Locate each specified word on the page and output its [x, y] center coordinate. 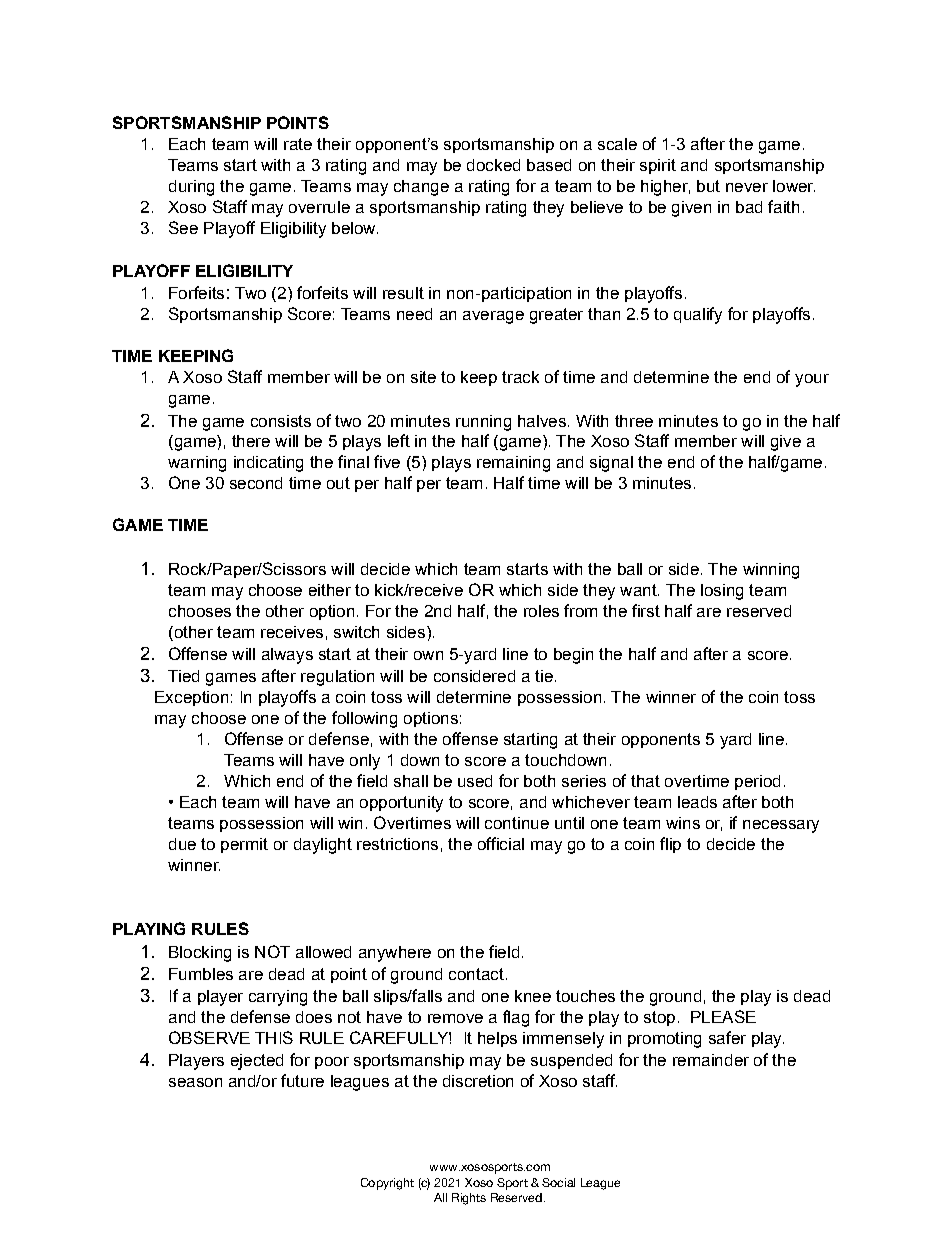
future [302, 1080]
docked [493, 165]
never [747, 187]
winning [771, 571]
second [256, 483]
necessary [781, 826]
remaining [513, 464]
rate [298, 144]
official [501, 843]
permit [244, 845]
